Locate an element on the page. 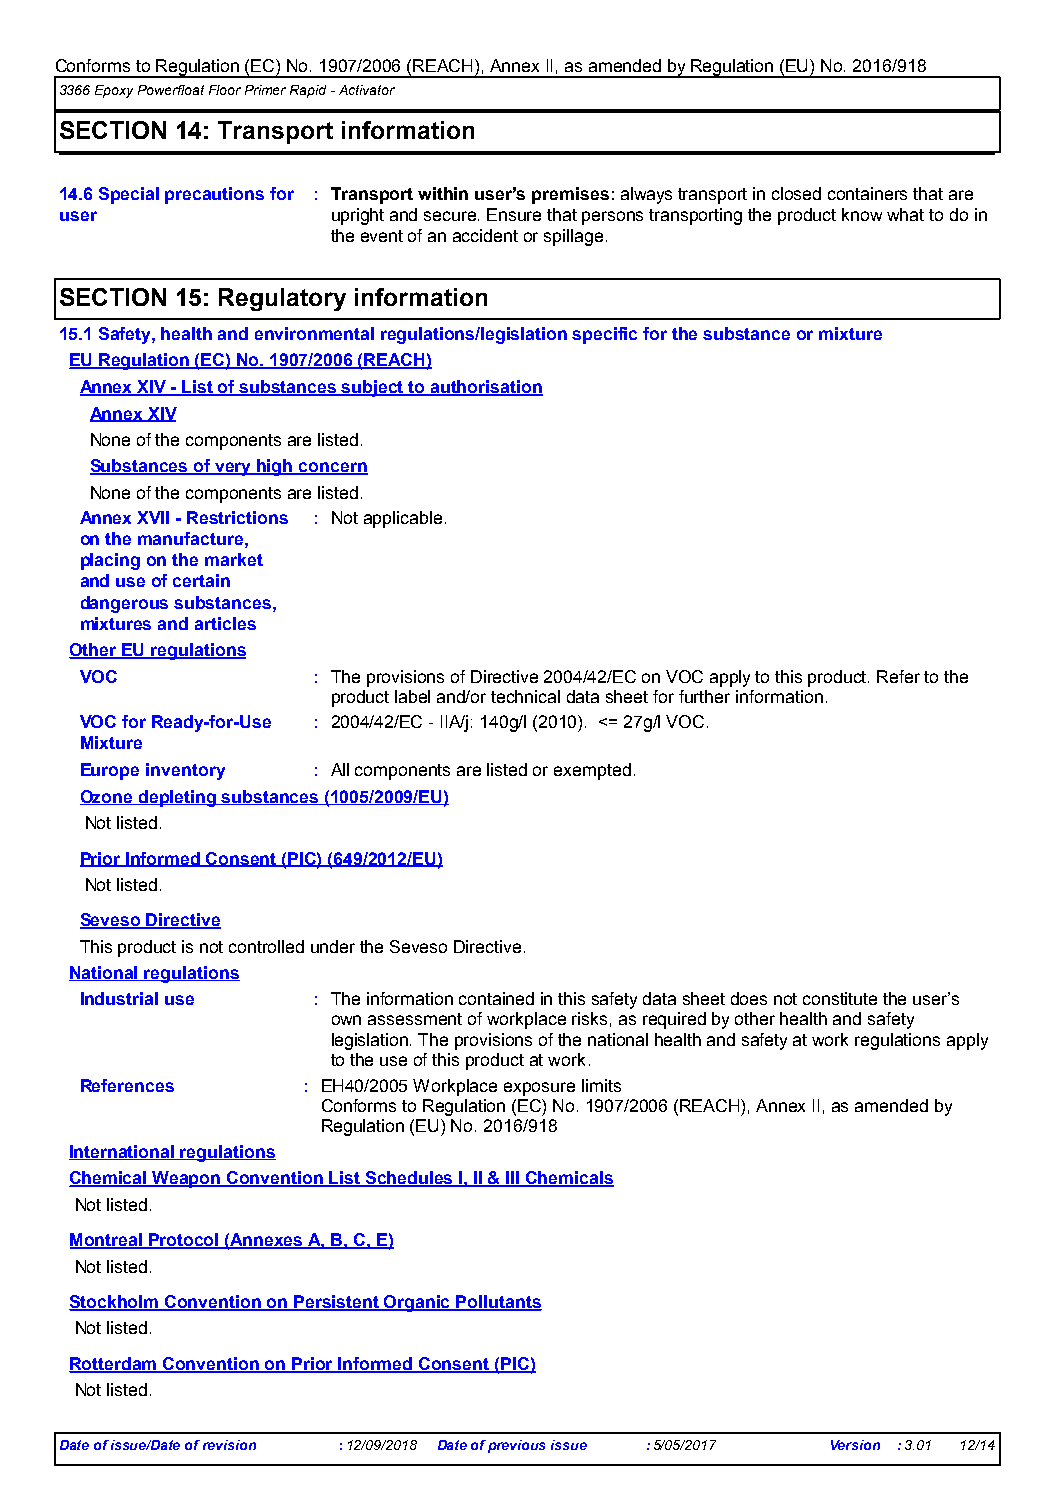 The height and width of the image is (1498, 1059). Version is located at coordinates (855, 1445).
